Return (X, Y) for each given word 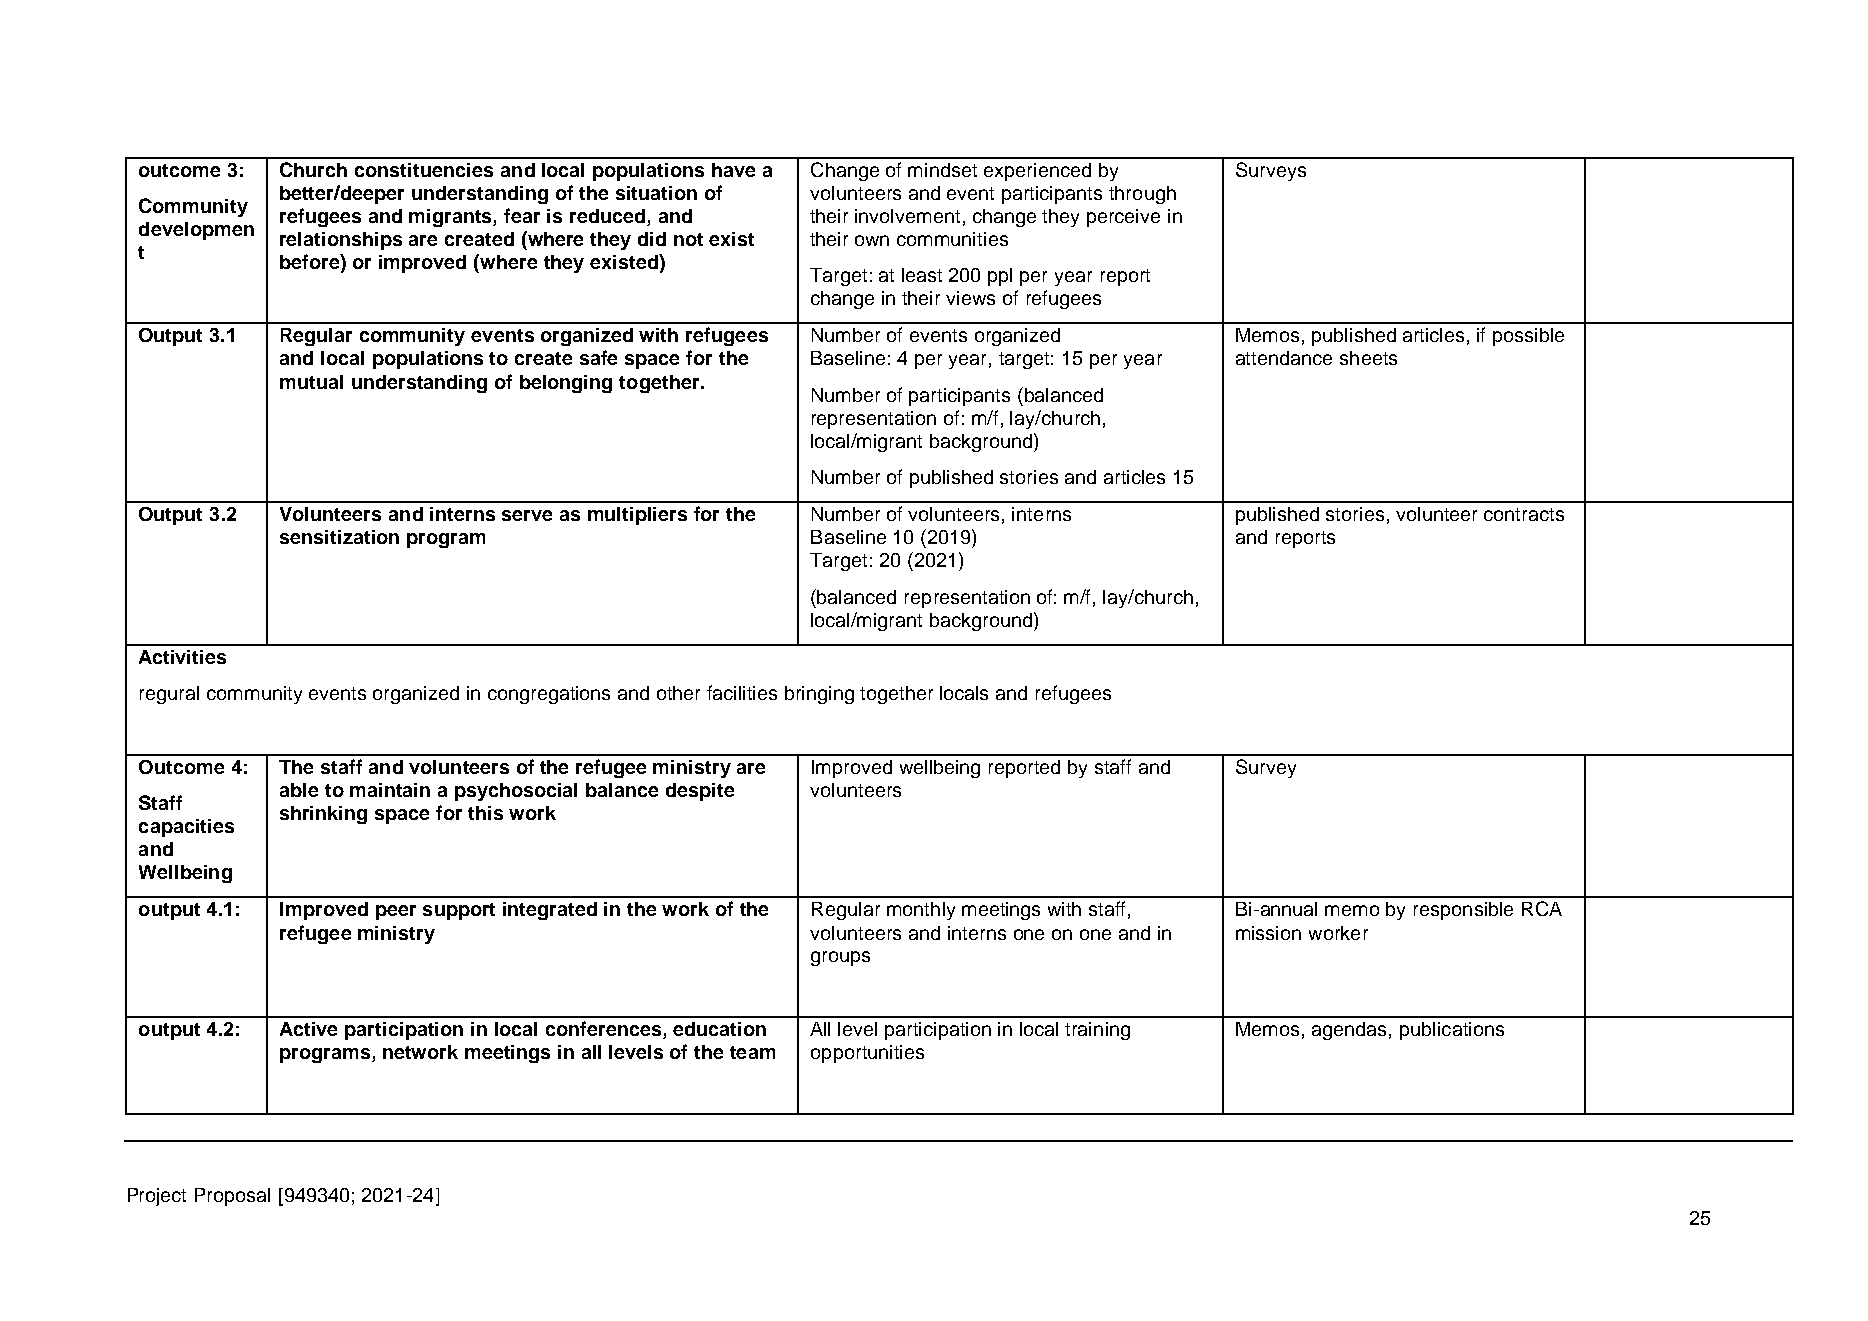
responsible (1463, 911)
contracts (1524, 514)
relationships (341, 241)
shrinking (323, 815)
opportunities (867, 1054)
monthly (921, 911)
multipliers (637, 516)
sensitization (339, 537)
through (1142, 195)
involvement (907, 216)
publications (1452, 1031)
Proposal (232, 1197)
